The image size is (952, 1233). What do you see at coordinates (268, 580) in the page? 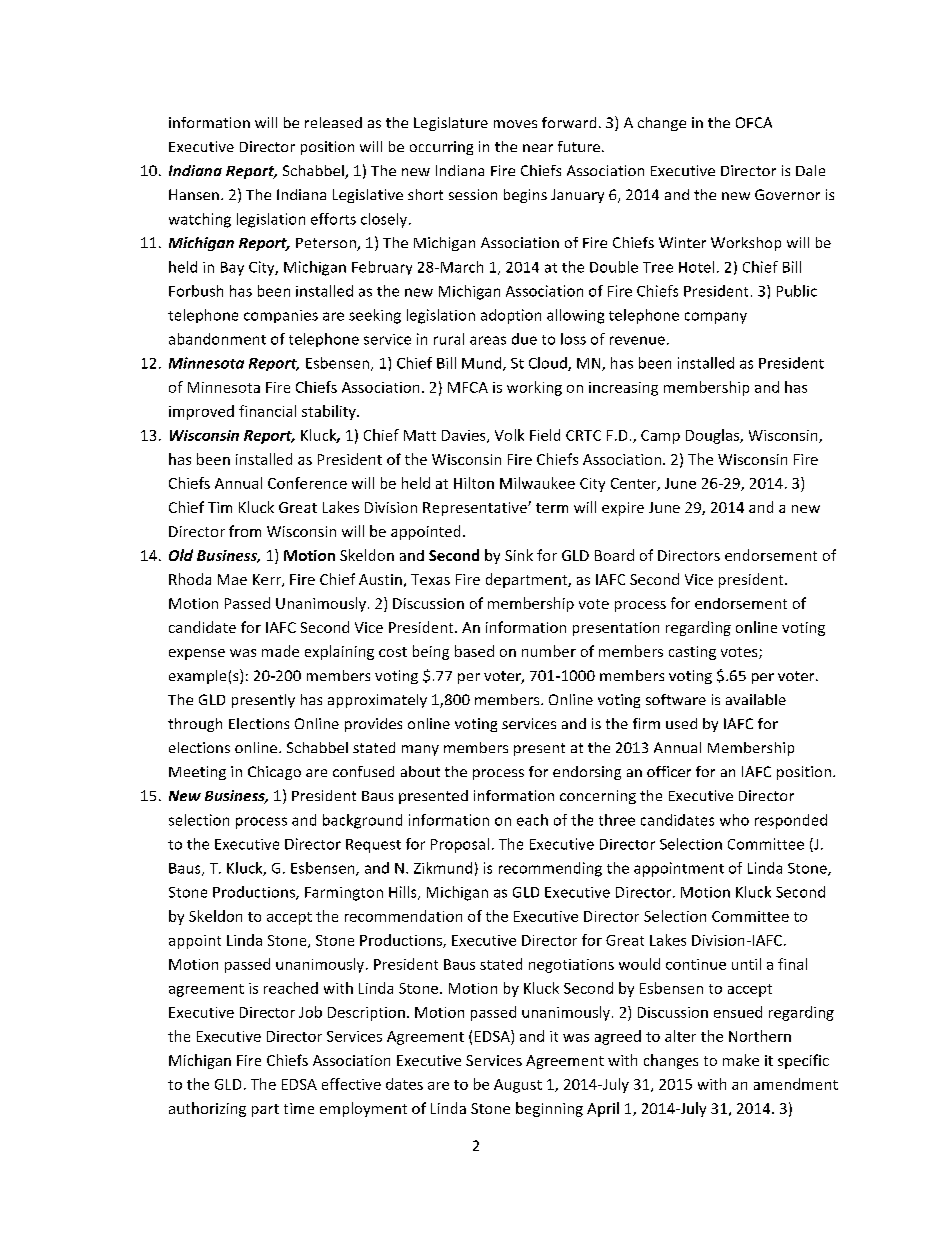
I see `Kerr` at bounding box center [268, 580].
